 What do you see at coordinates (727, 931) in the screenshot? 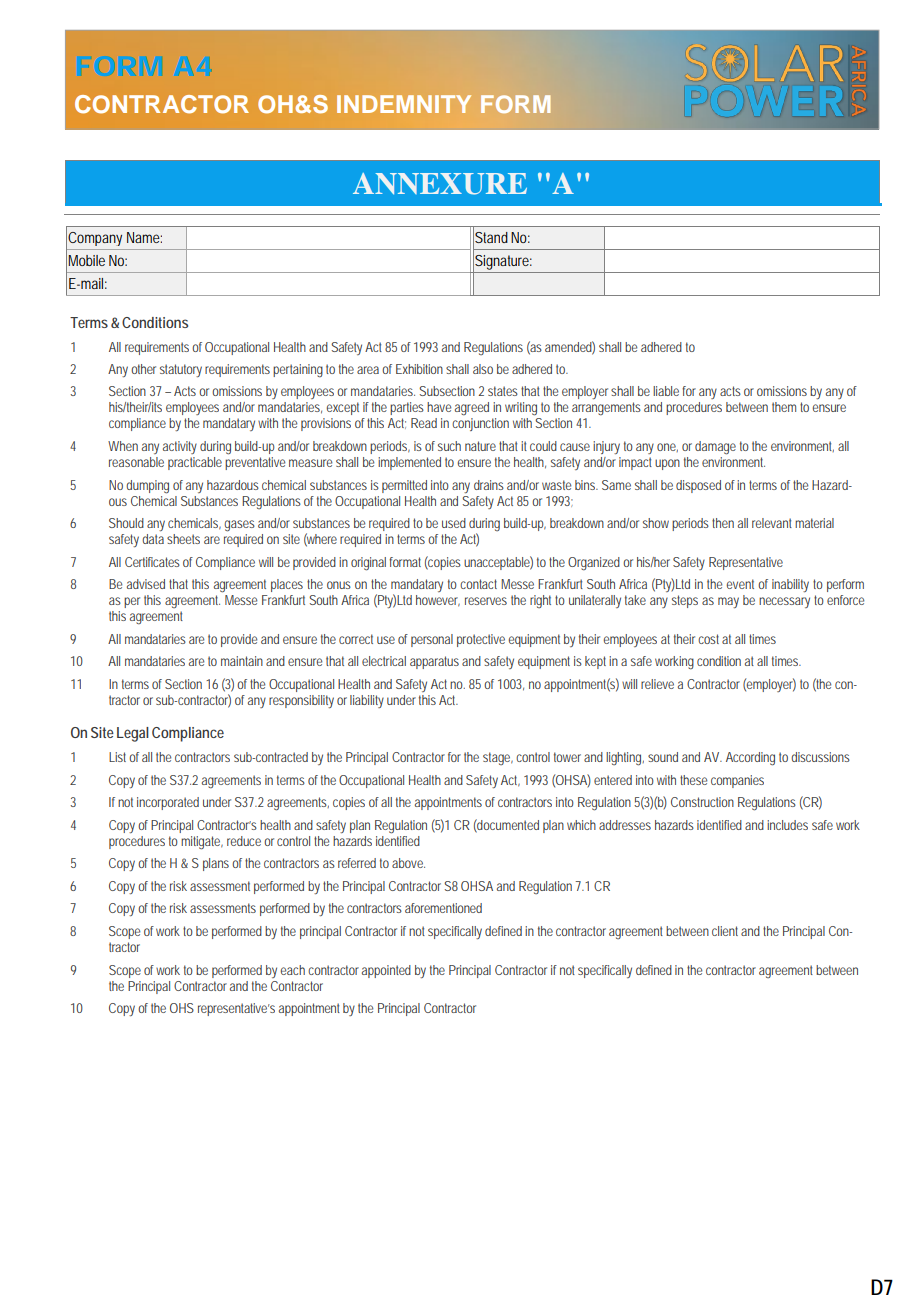
I see `client` at bounding box center [727, 931].
